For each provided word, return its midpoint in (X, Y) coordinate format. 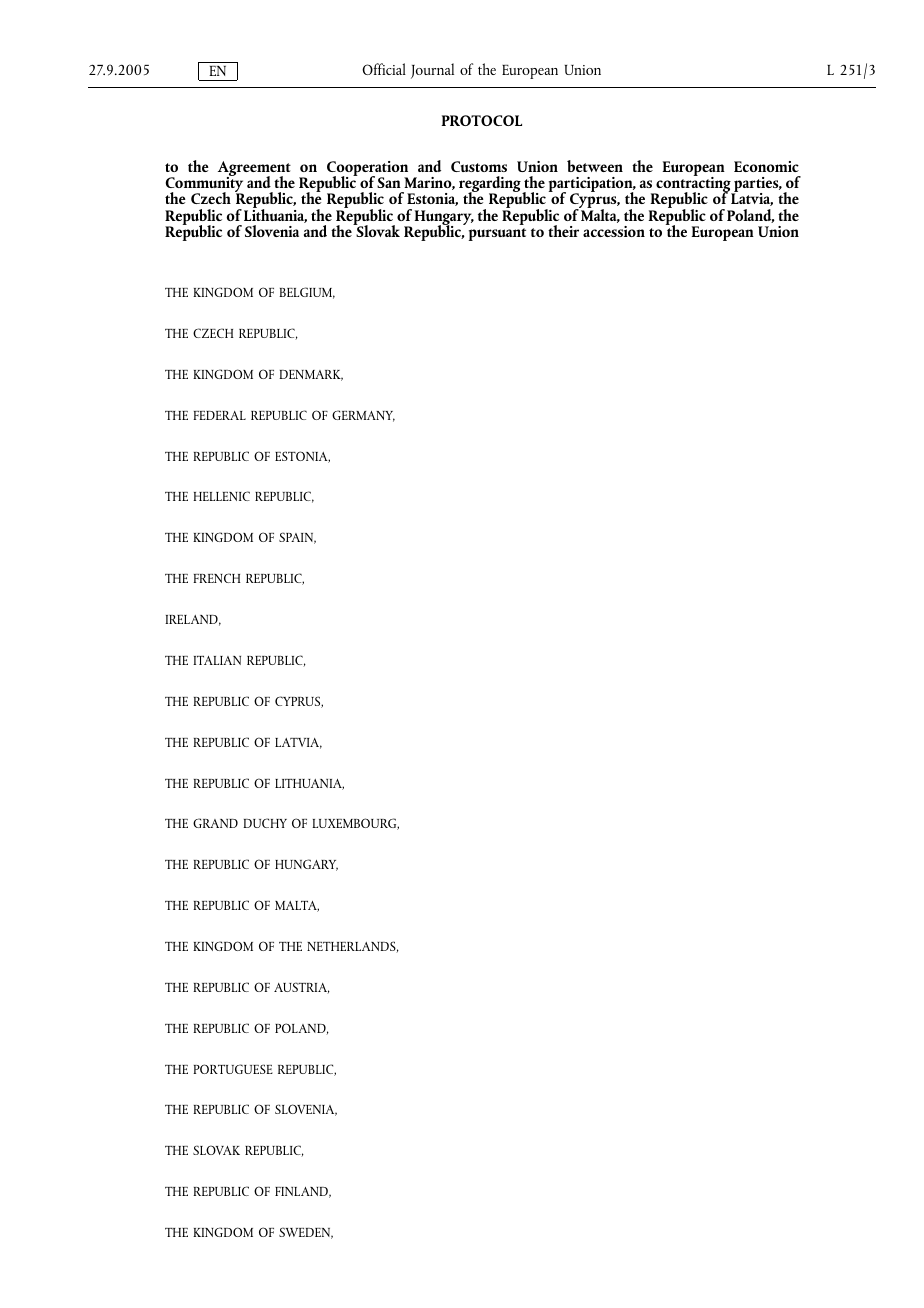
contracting (693, 185)
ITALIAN (217, 660)
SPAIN (297, 538)
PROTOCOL (481, 120)
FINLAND (303, 1192)
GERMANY (363, 416)
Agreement (254, 170)
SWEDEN (306, 1233)
